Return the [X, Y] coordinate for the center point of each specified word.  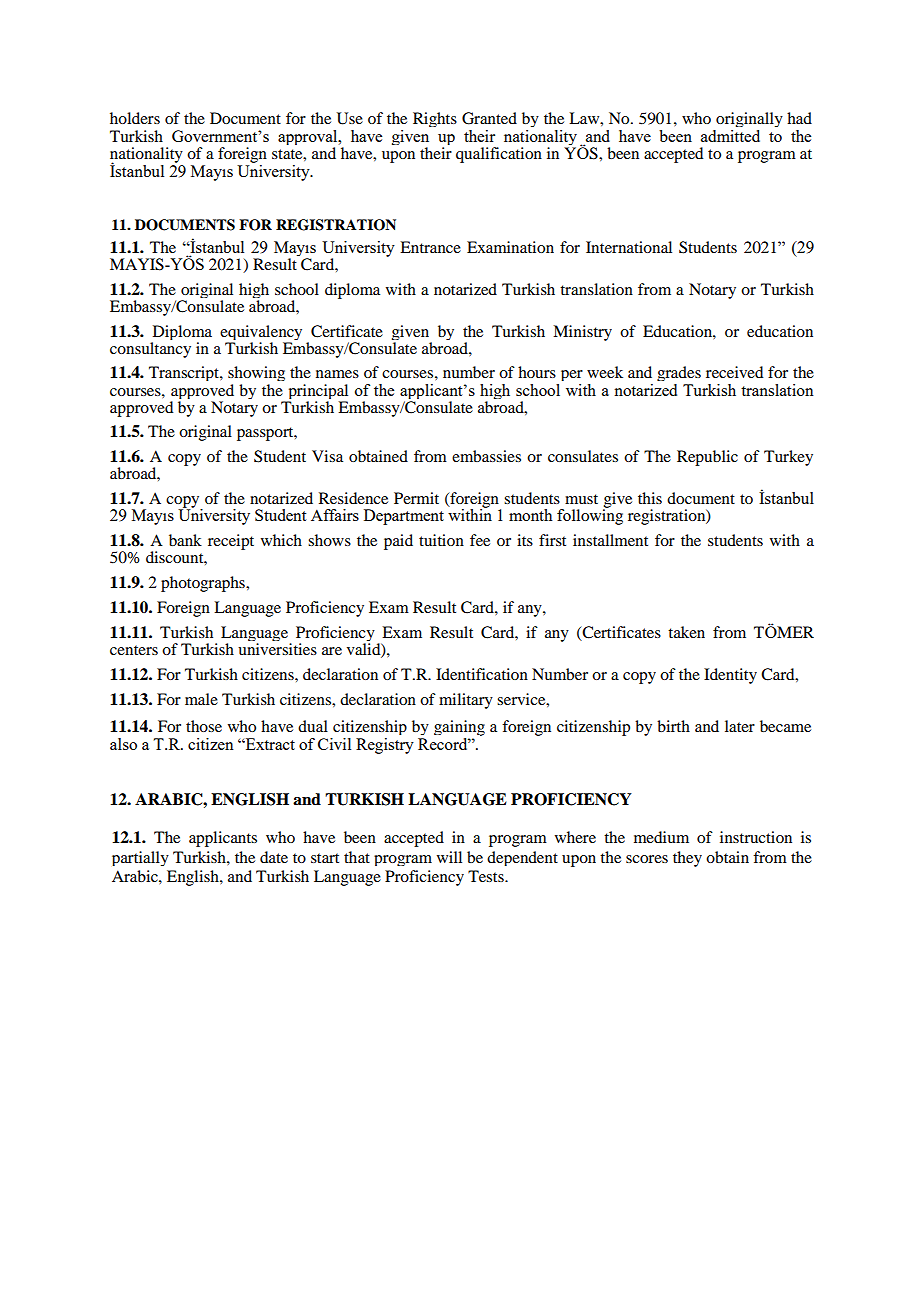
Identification [482, 674]
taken [686, 632]
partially [140, 858]
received [734, 372]
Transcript [185, 373]
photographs [204, 584]
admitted [730, 136]
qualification [499, 155]
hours [537, 372]
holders [135, 118]
